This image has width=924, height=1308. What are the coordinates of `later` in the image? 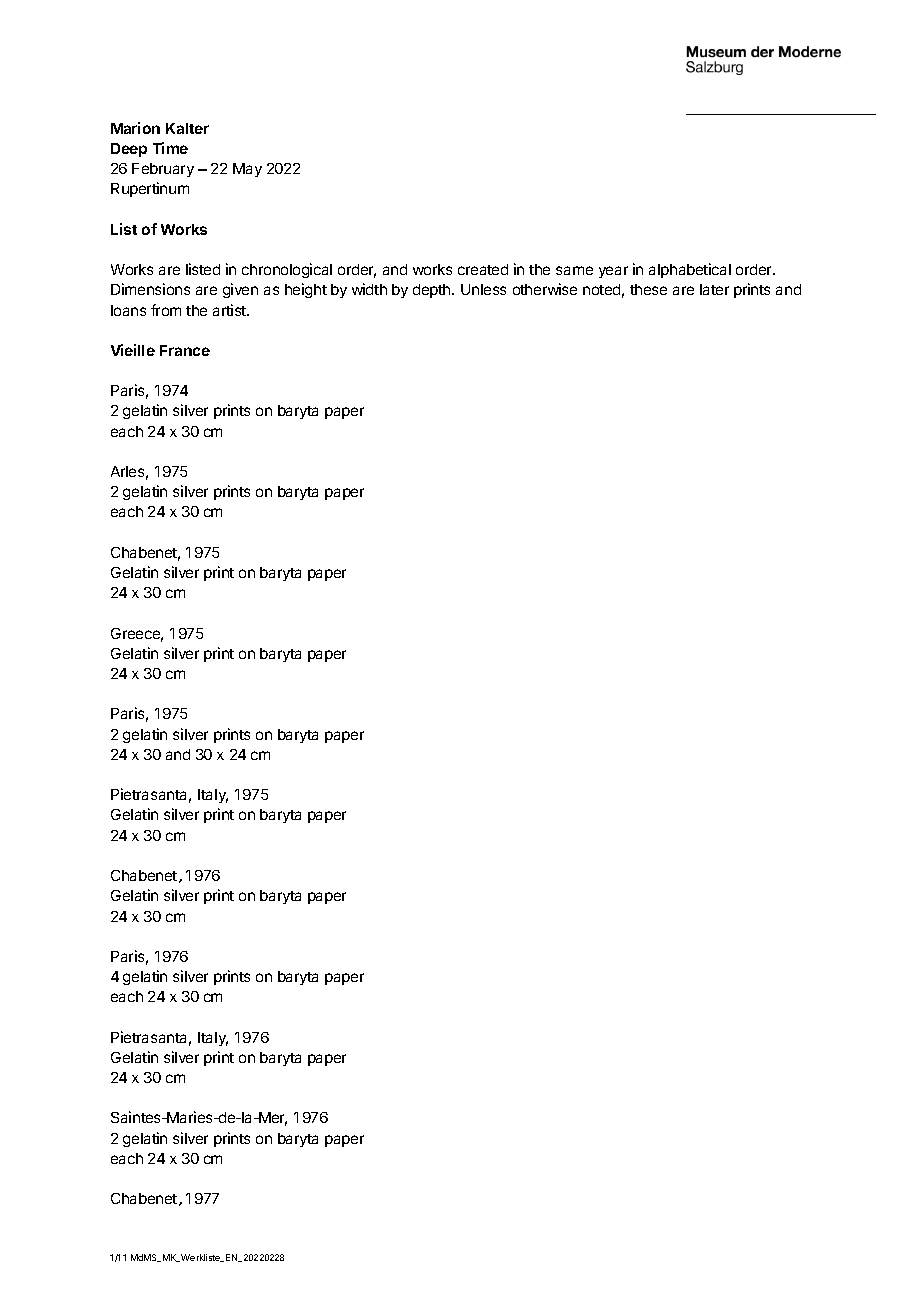 It's located at (714, 289).
